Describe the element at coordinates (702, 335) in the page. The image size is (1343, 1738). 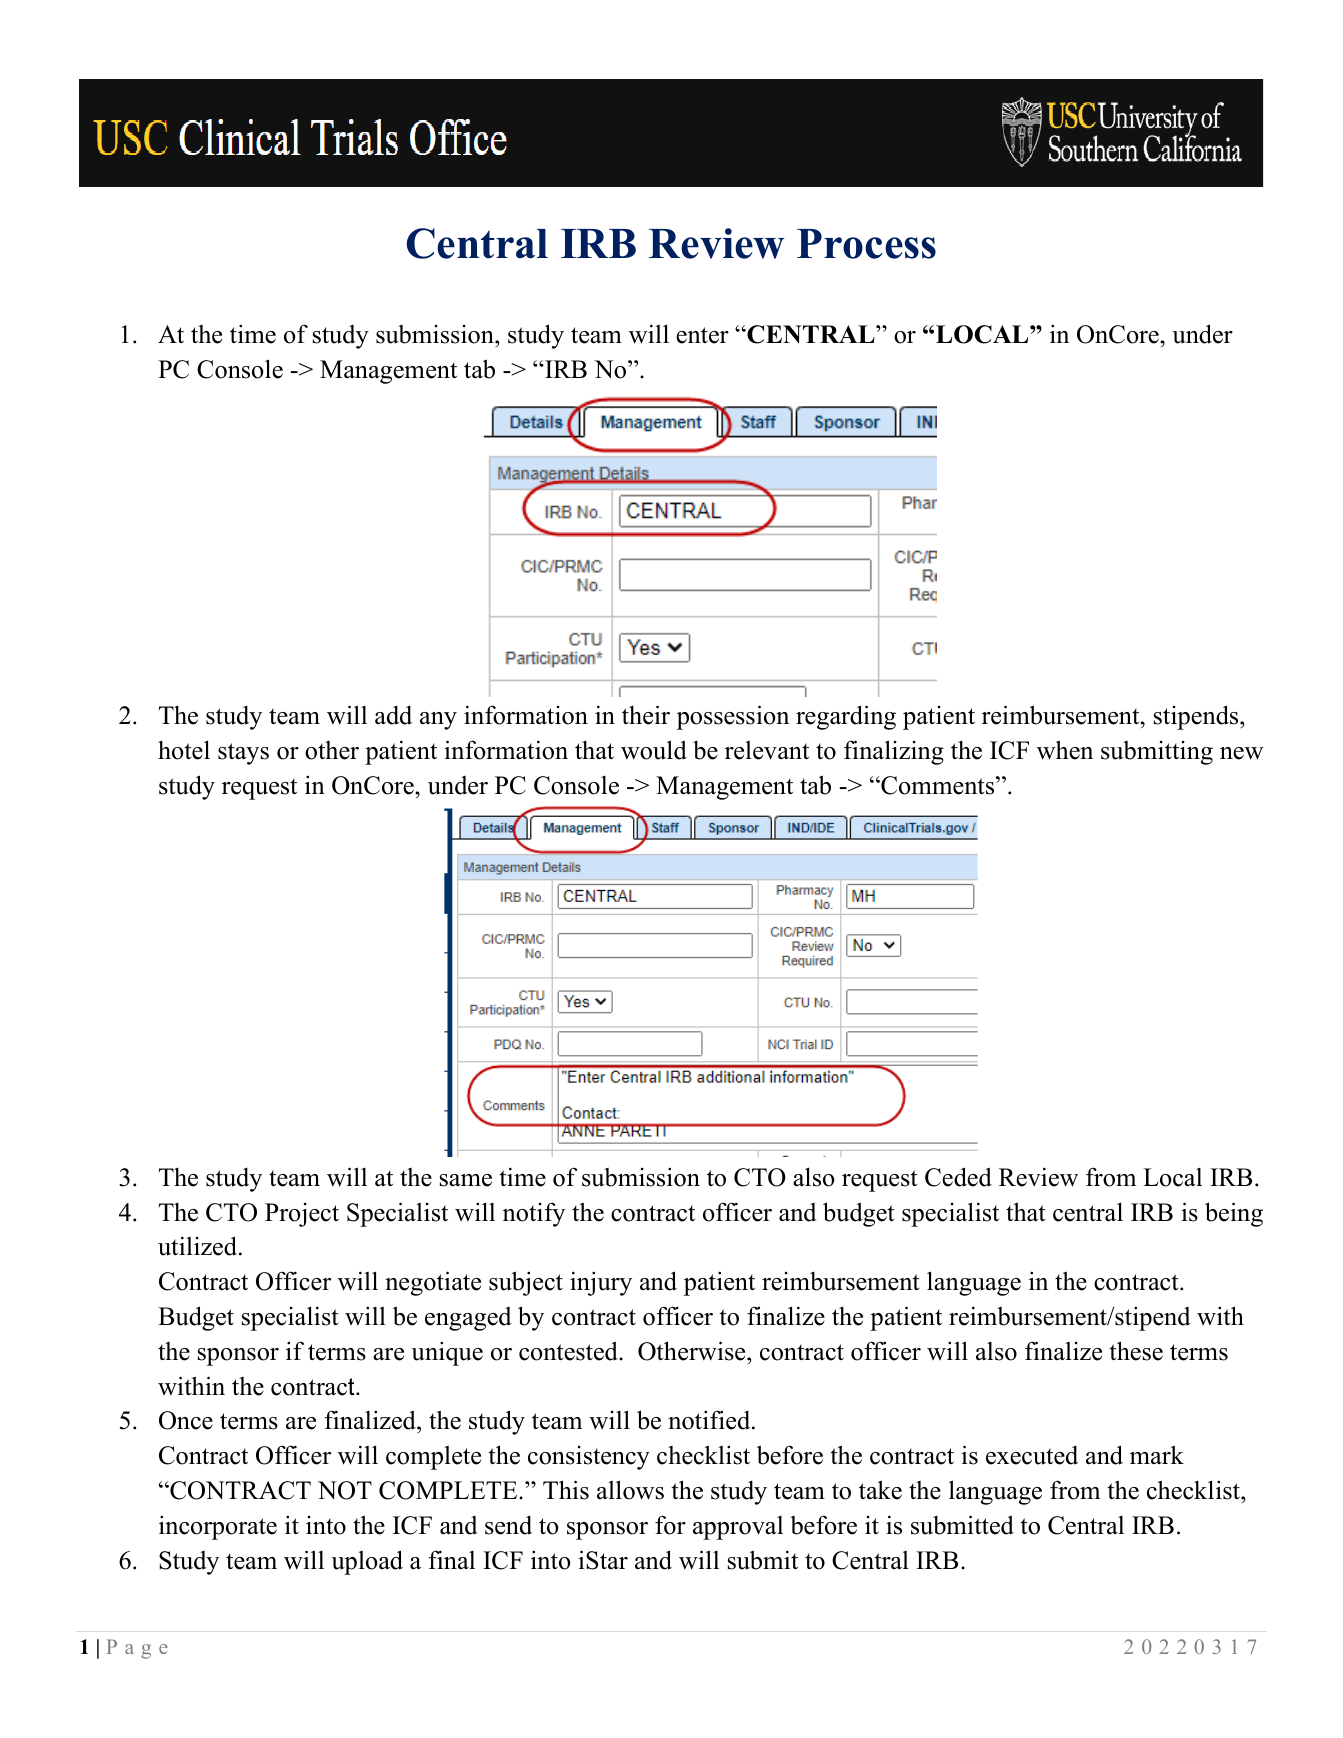
I see `enter` at that location.
